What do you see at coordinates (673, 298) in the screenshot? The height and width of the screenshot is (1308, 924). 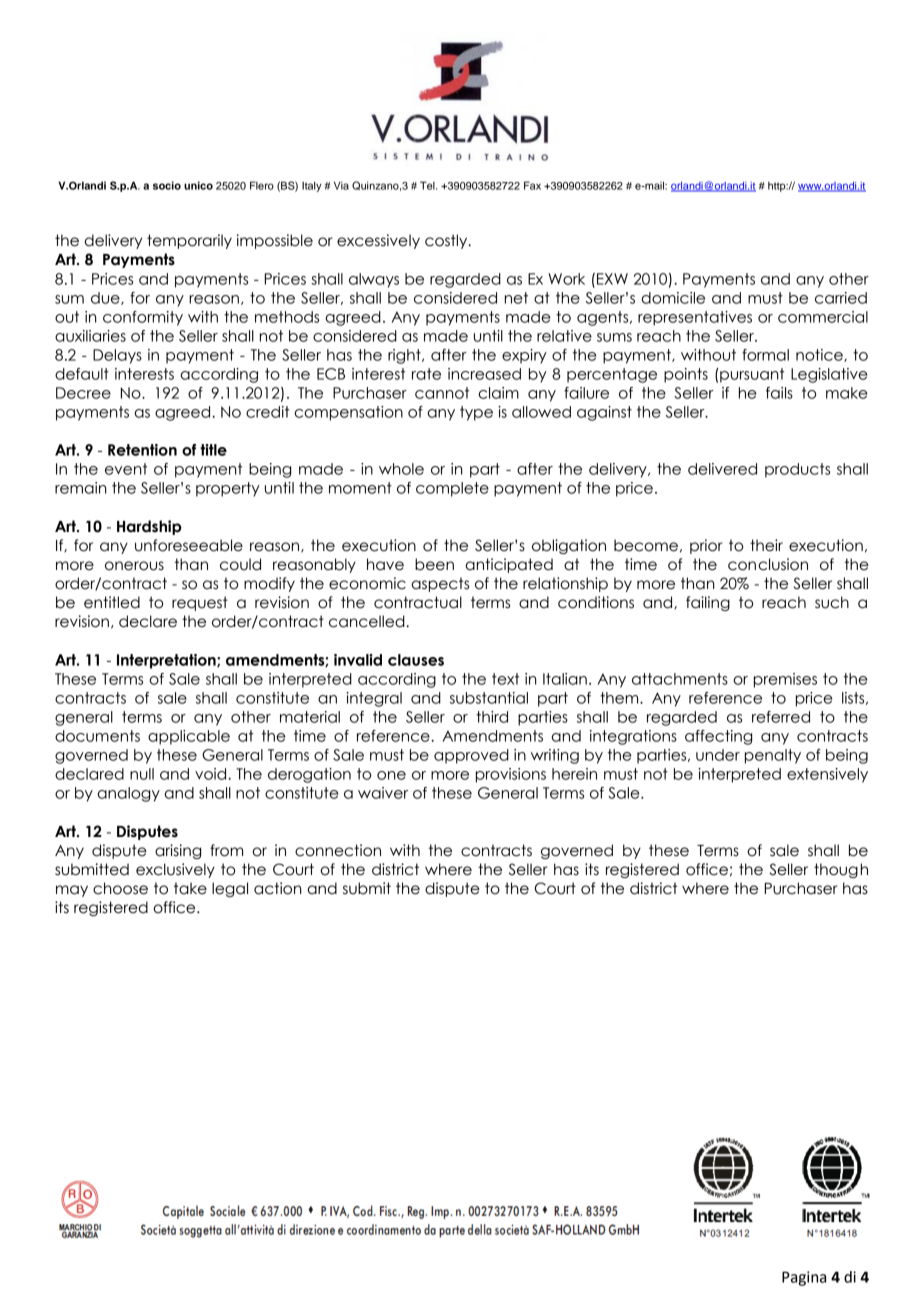 I see `domicile` at bounding box center [673, 298].
